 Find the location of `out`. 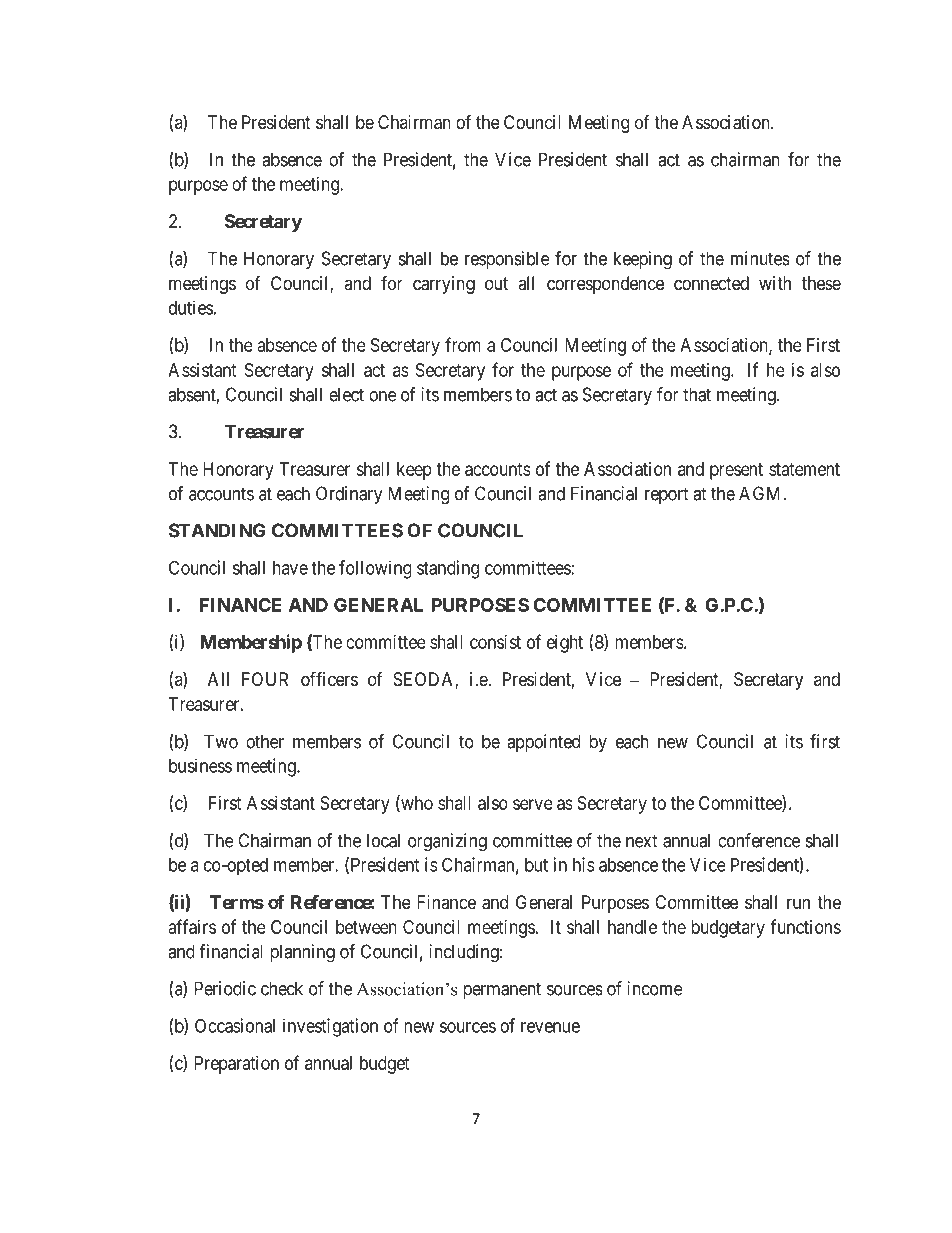

out is located at coordinates (496, 283).
